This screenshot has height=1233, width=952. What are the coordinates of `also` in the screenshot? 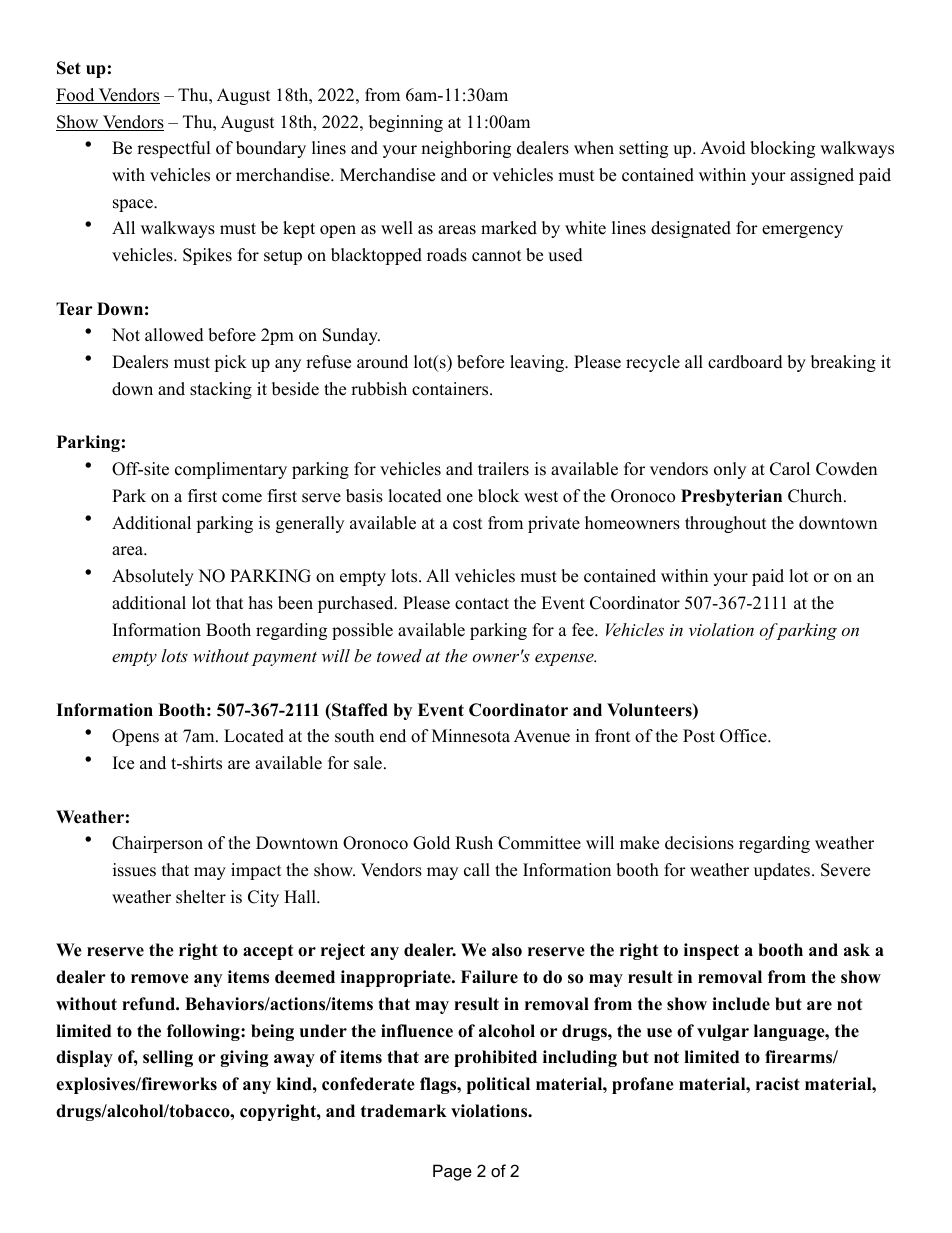 It's located at (507, 950).
